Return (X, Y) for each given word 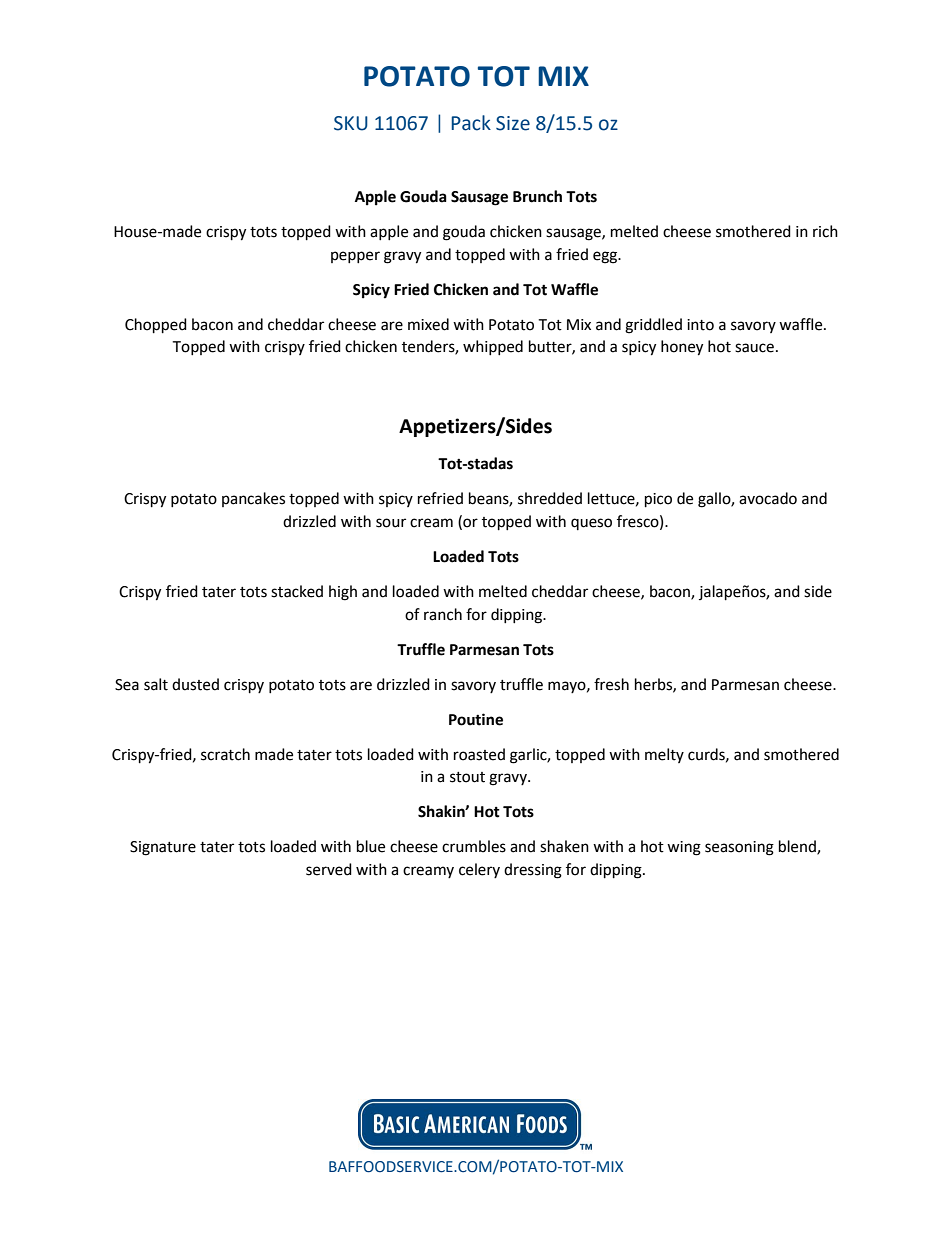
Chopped (156, 326)
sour (391, 523)
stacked (297, 591)
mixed (428, 324)
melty (664, 755)
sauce (754, 348)
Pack (471, 123)
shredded (550, 498)
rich (825, 231)
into (700, 325)
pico (658, 500)
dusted (195, 684)
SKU (351, 123)
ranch (443, 614)
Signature (163, 848)
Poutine (476, 719)
